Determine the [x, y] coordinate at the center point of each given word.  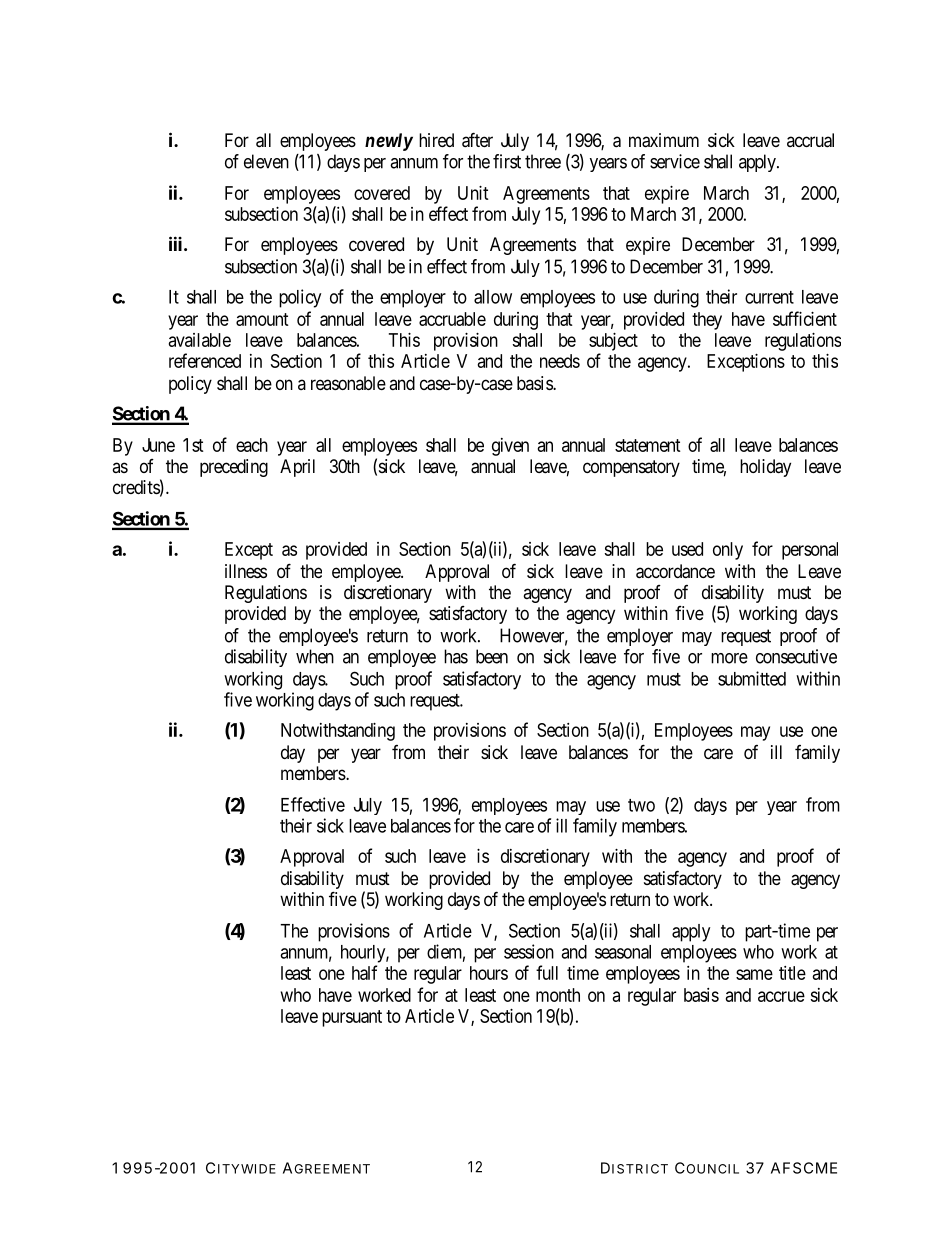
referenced [205, 360]
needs [560, 361]
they [707, 321]
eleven [266, 161]
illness [246, 571]
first [507, 161]
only [728, 551]
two [641, 805]
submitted [752, 678]
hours [489, 973]
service [675, 161]
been [492, 656]
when [315, 656]
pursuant [352, 1018]
